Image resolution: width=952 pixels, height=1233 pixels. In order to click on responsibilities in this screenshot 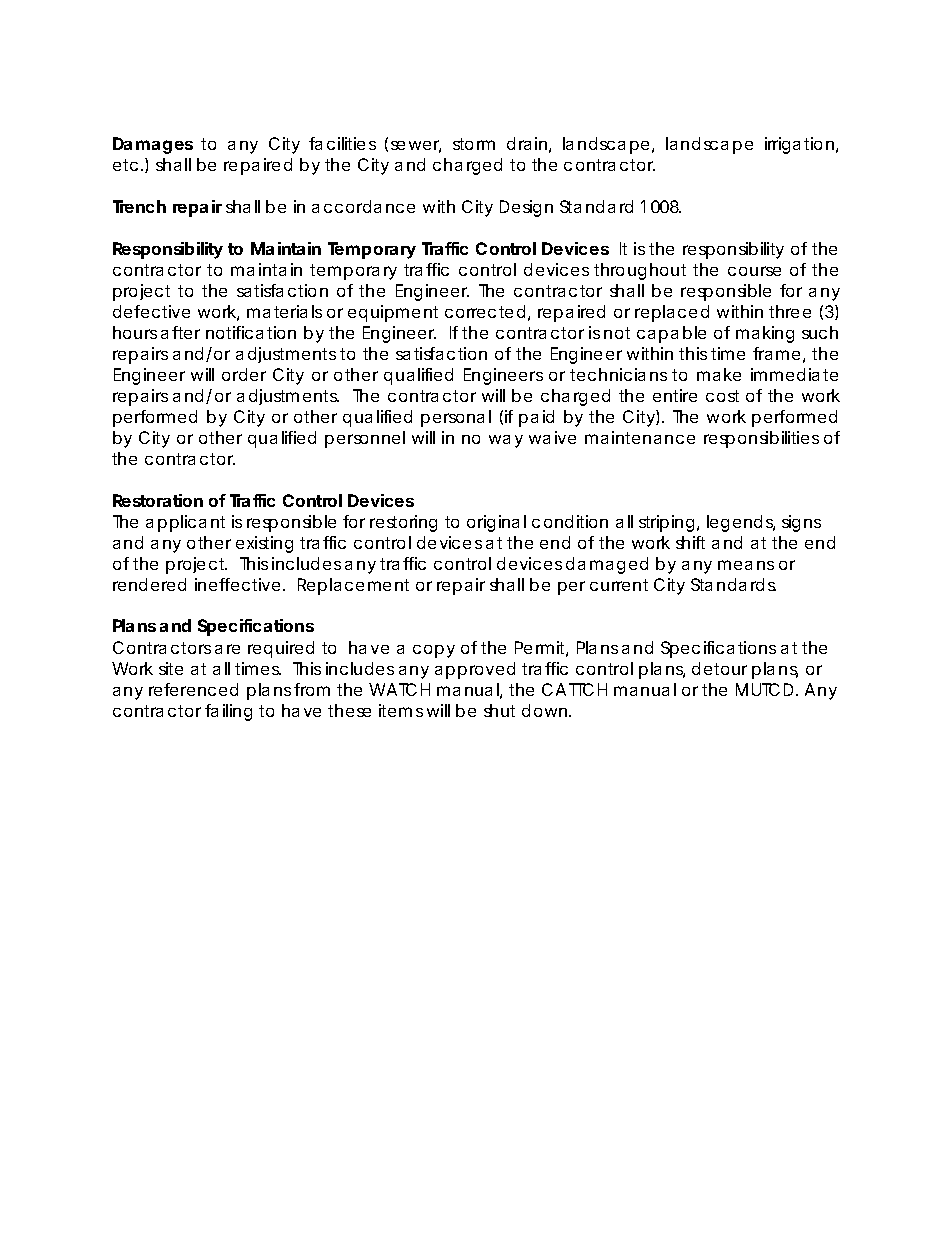, I will do `click(761, 439)`.
